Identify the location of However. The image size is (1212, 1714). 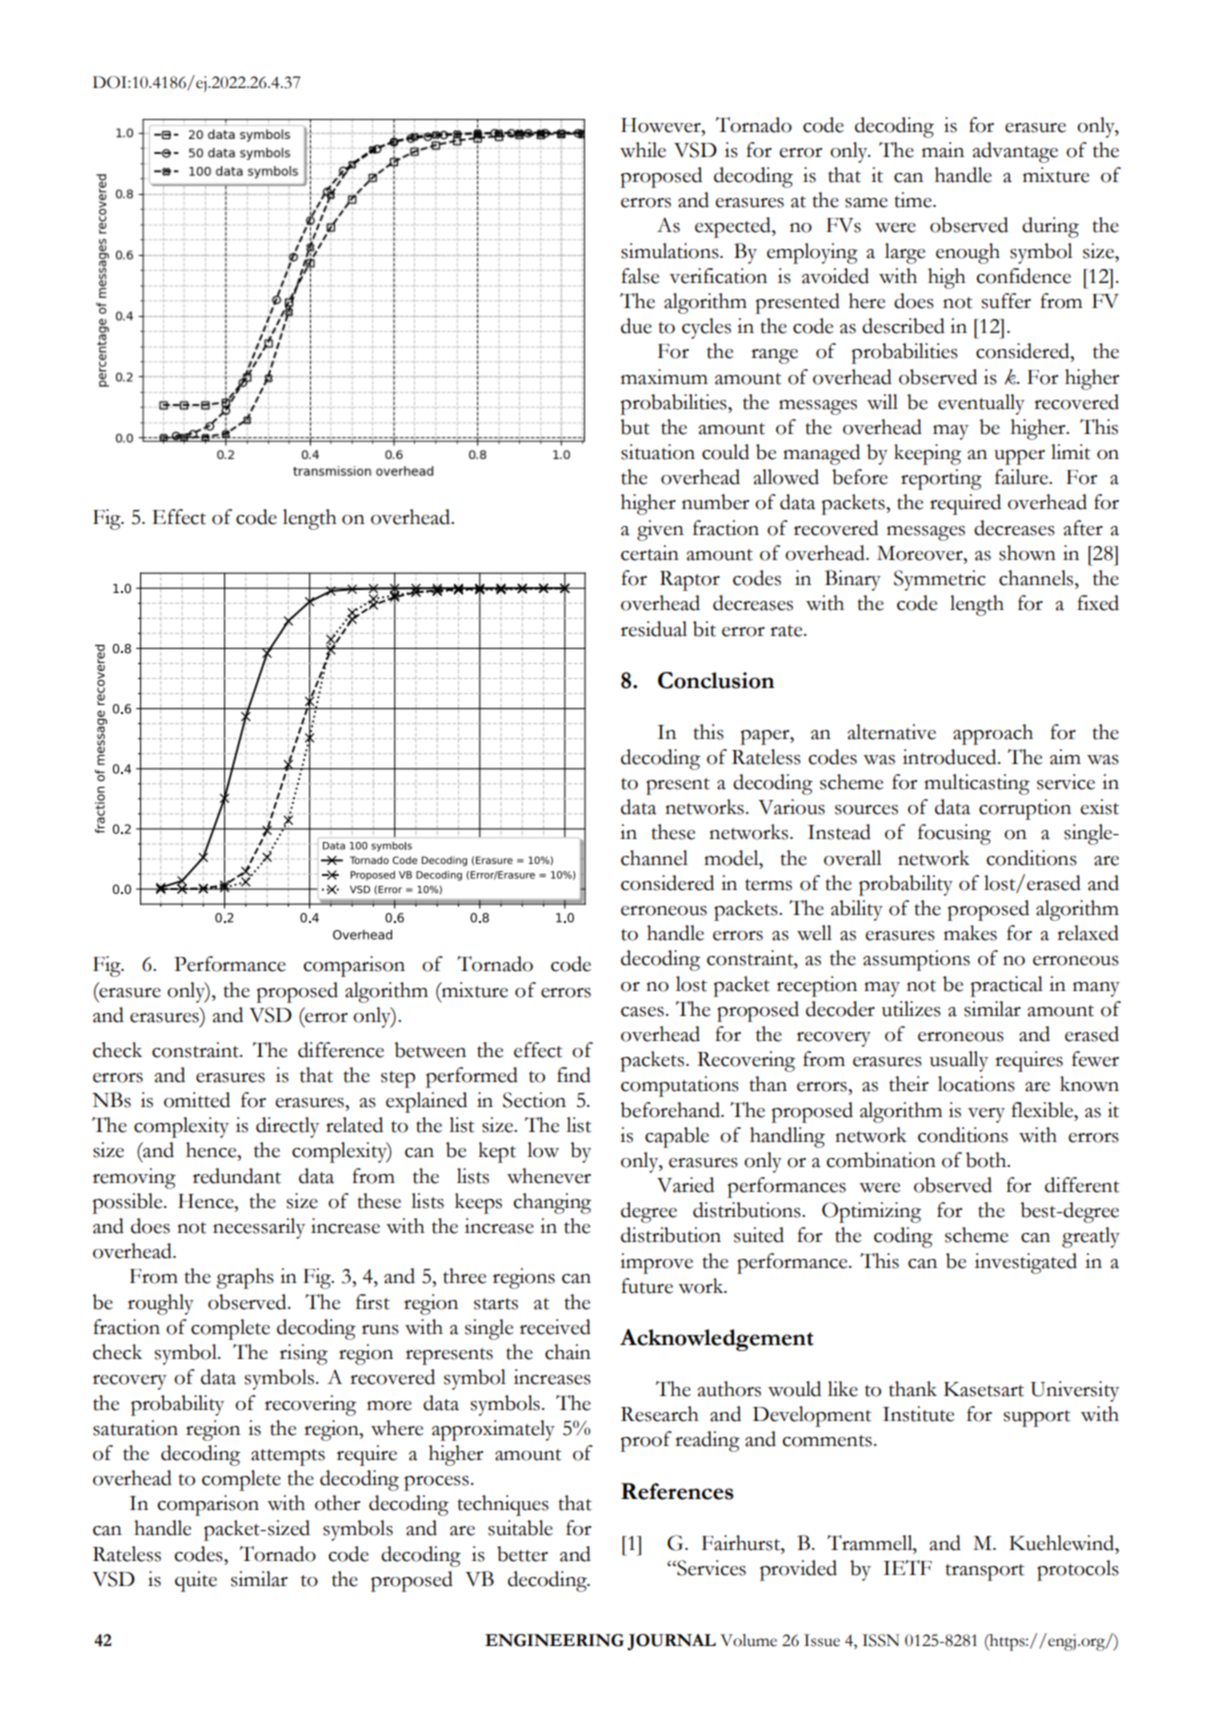
(662, 125).
